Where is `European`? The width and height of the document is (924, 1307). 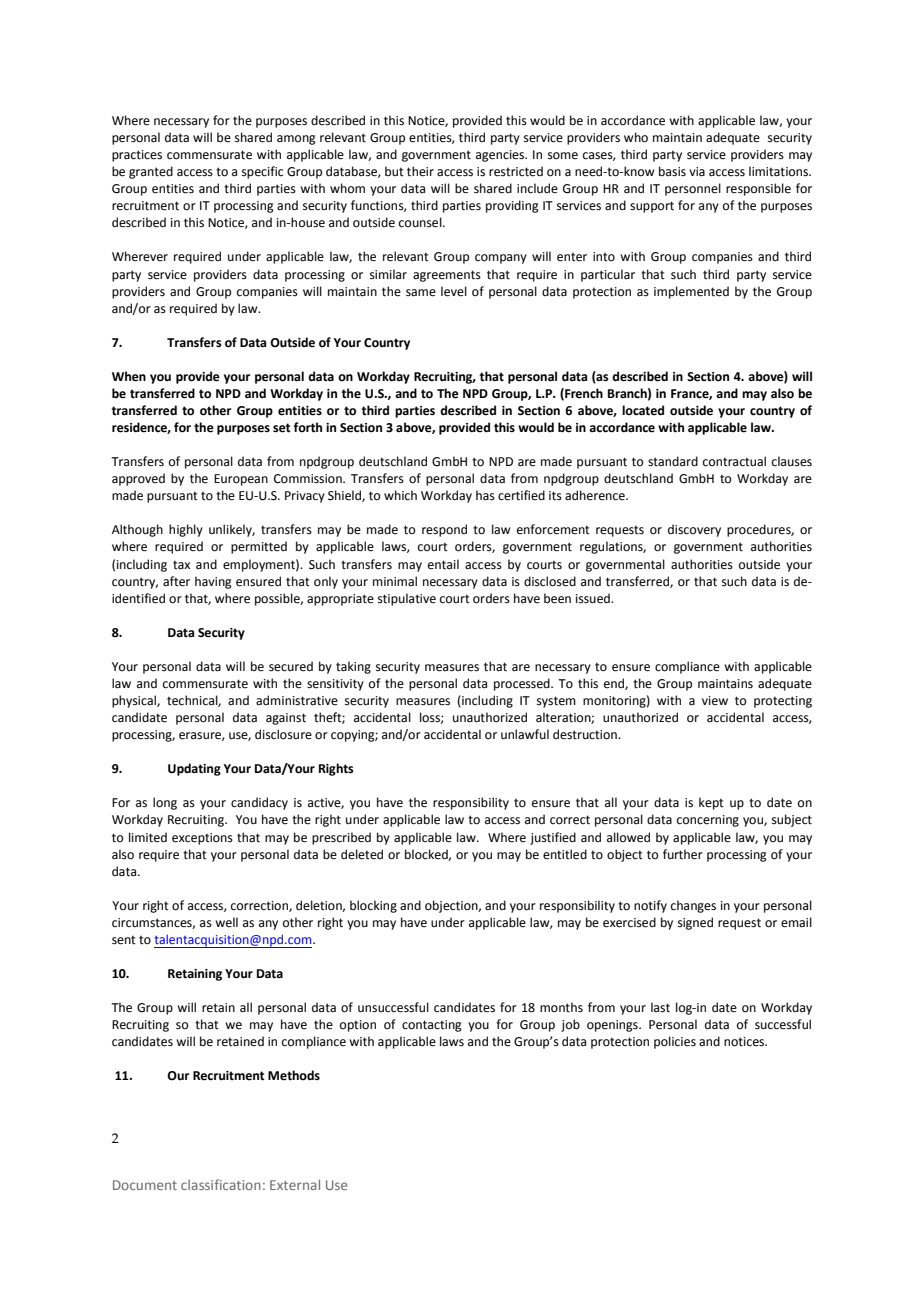 European is located at coordinates (241, 480).
